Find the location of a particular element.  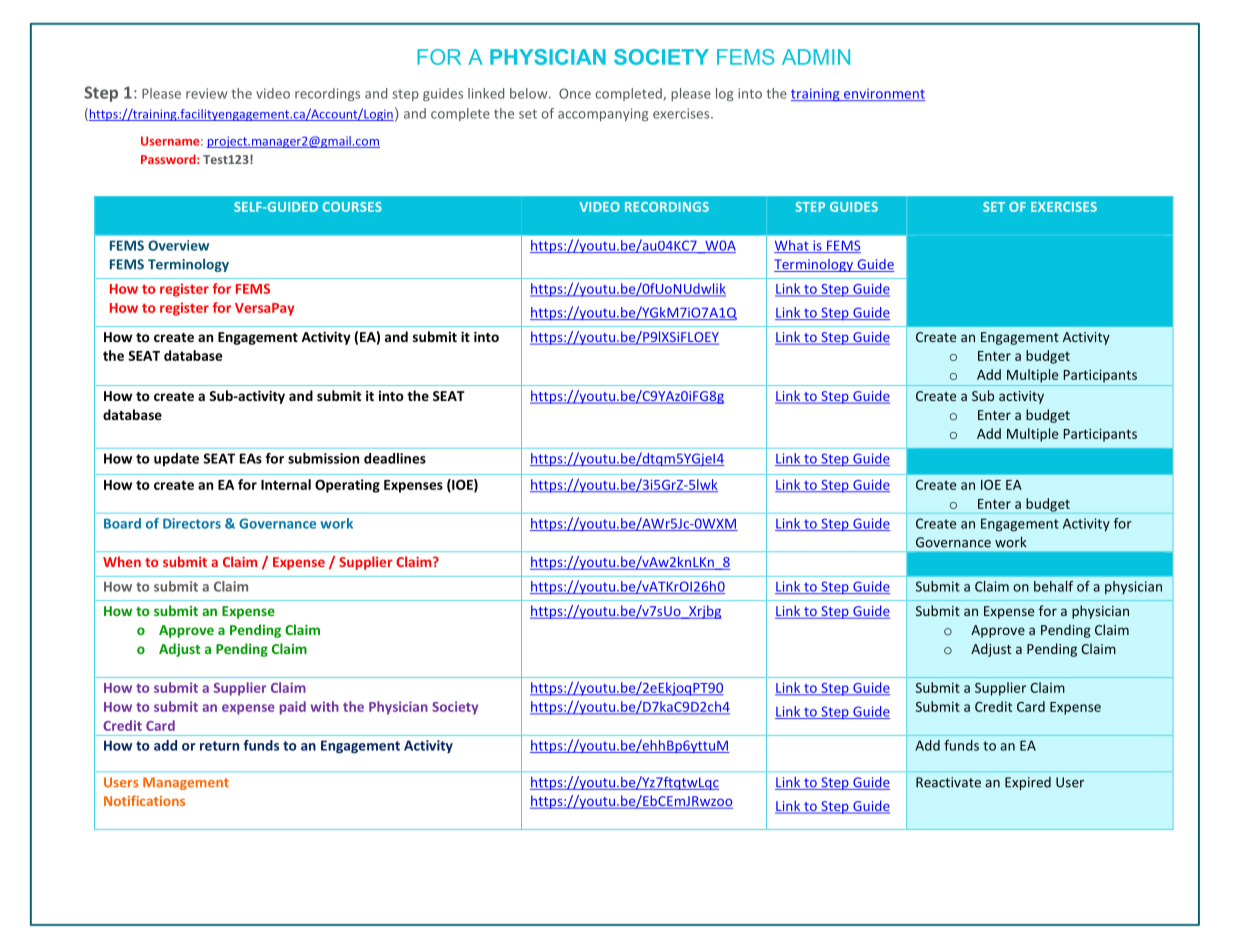

update is located at coordinates (176, 460).
